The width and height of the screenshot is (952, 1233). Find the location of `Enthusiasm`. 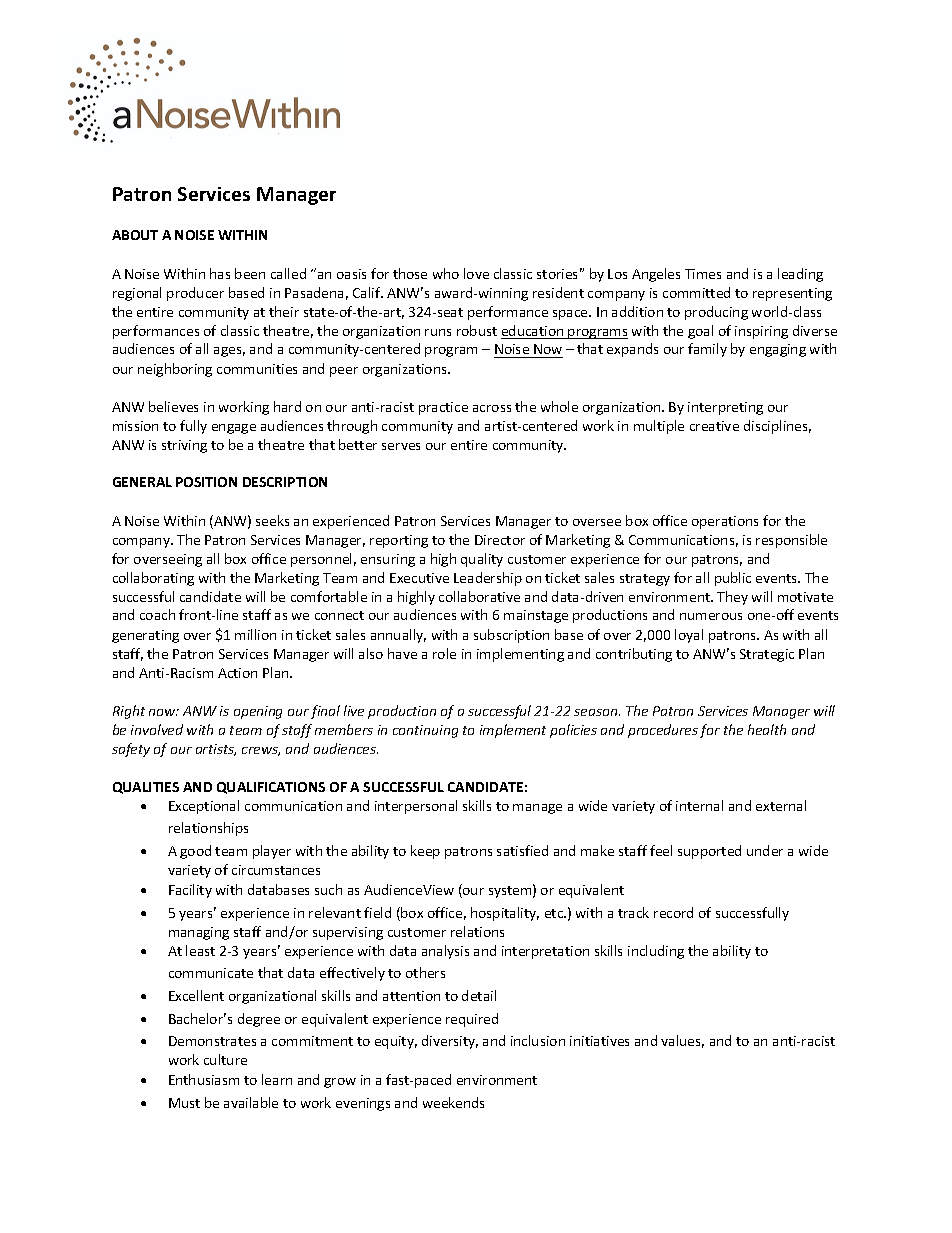

Enthusiasm is located at coordinates (204, 1079).
